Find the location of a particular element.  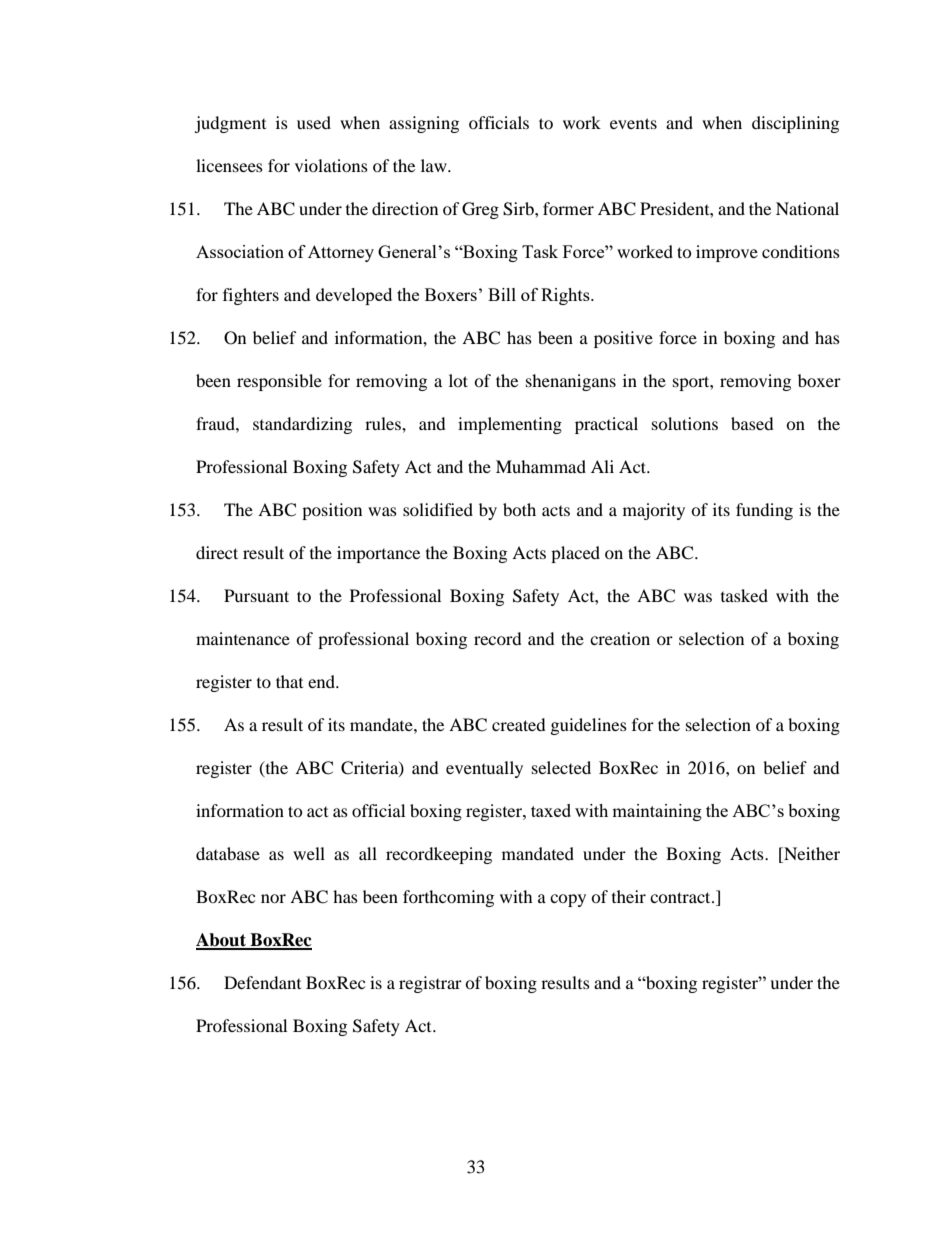

disciplining is located at coordinates (795, 124).
